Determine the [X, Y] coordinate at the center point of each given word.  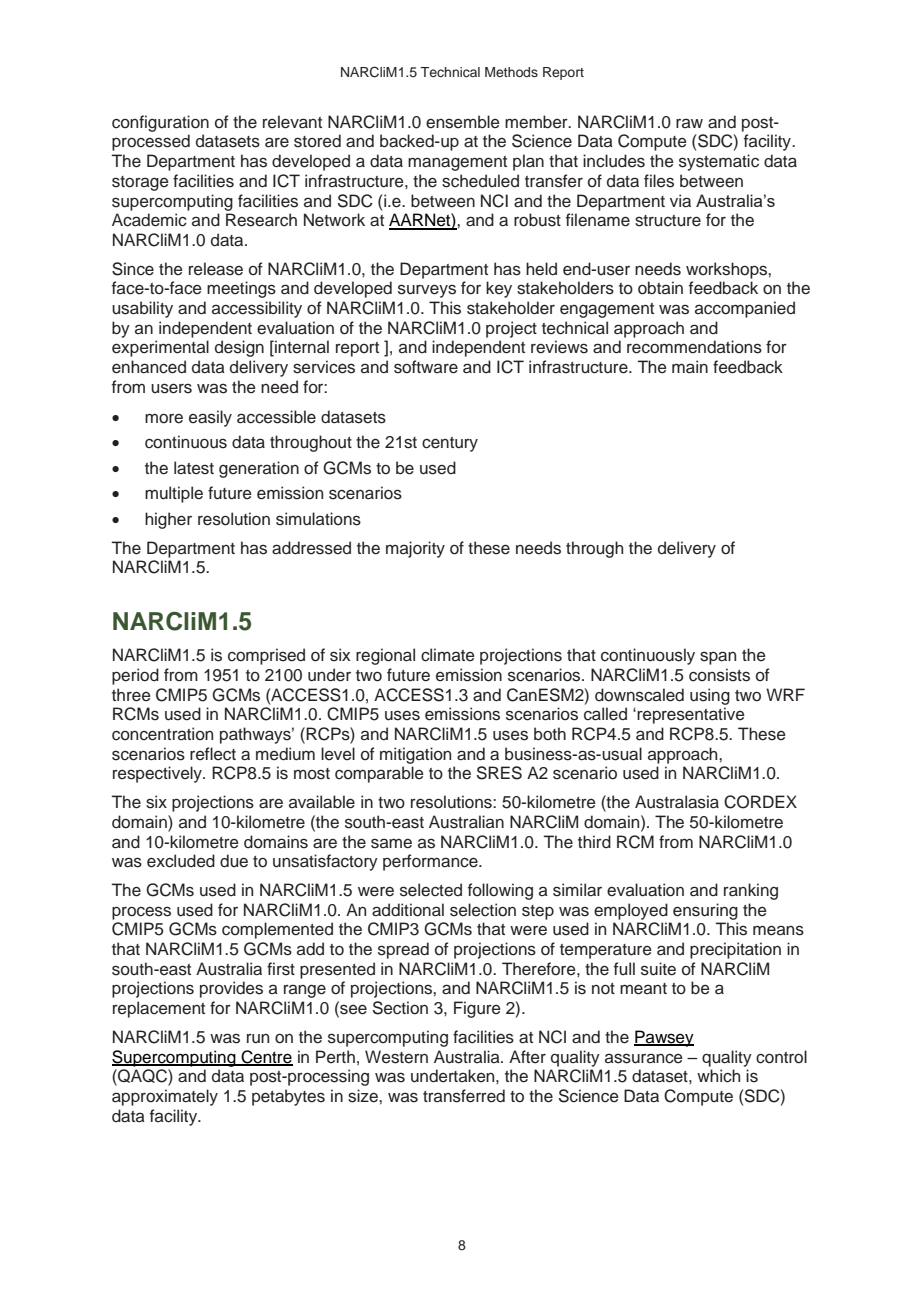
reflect [213, 754]
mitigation [415, 755]
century [450, 444]
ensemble [463, 122]
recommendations [694, 347]
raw [689, 123]
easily [210, 418]
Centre [266, 1057]
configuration [160, 123]
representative [690, 715]
